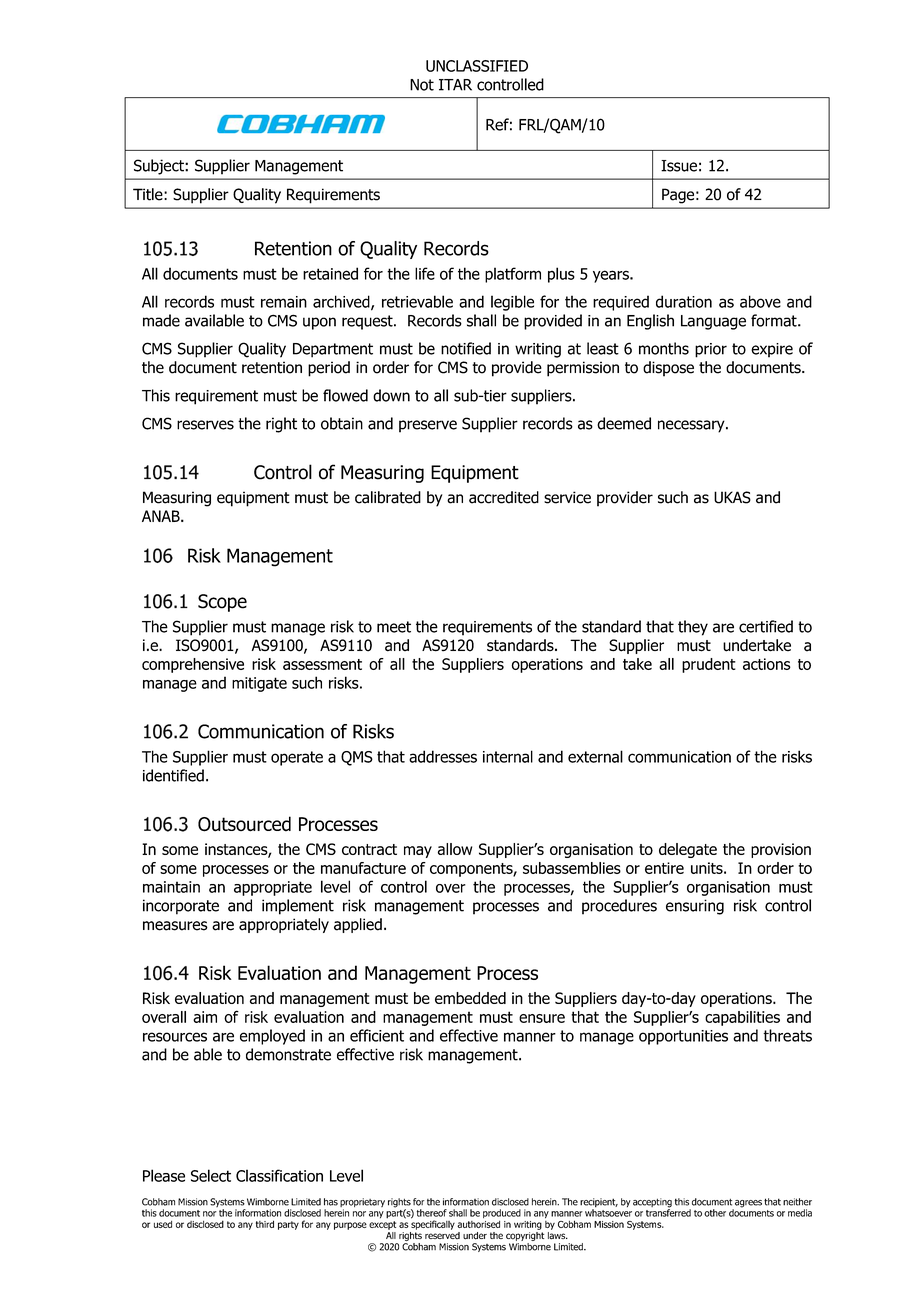 This document has width=924, height=1308. What do you see at coordinates (259, 684) in the document?
I see `mitigate` at bounding box center [259, 684].
